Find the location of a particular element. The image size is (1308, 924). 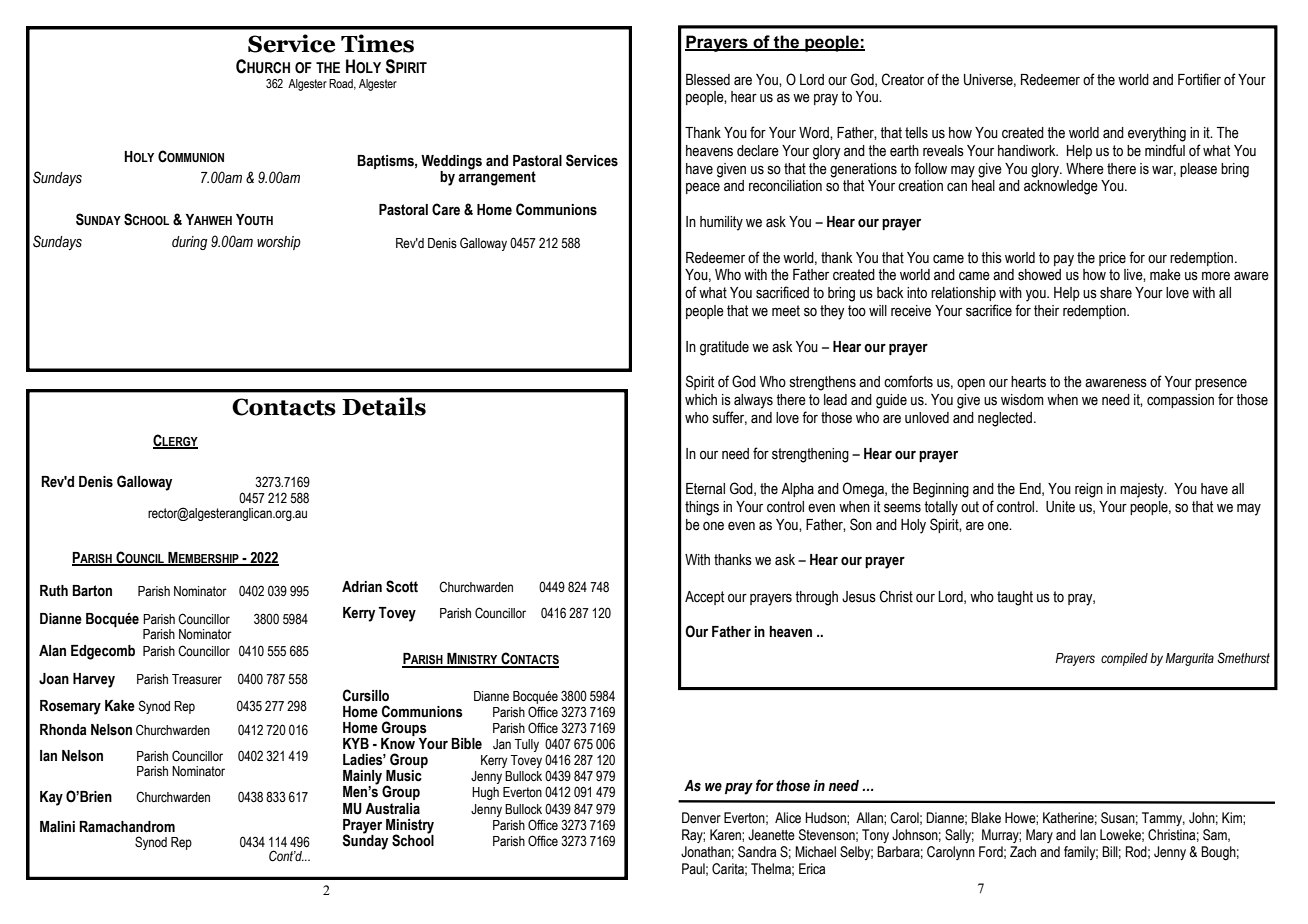

Denver is located at coordinates (701, 818).
